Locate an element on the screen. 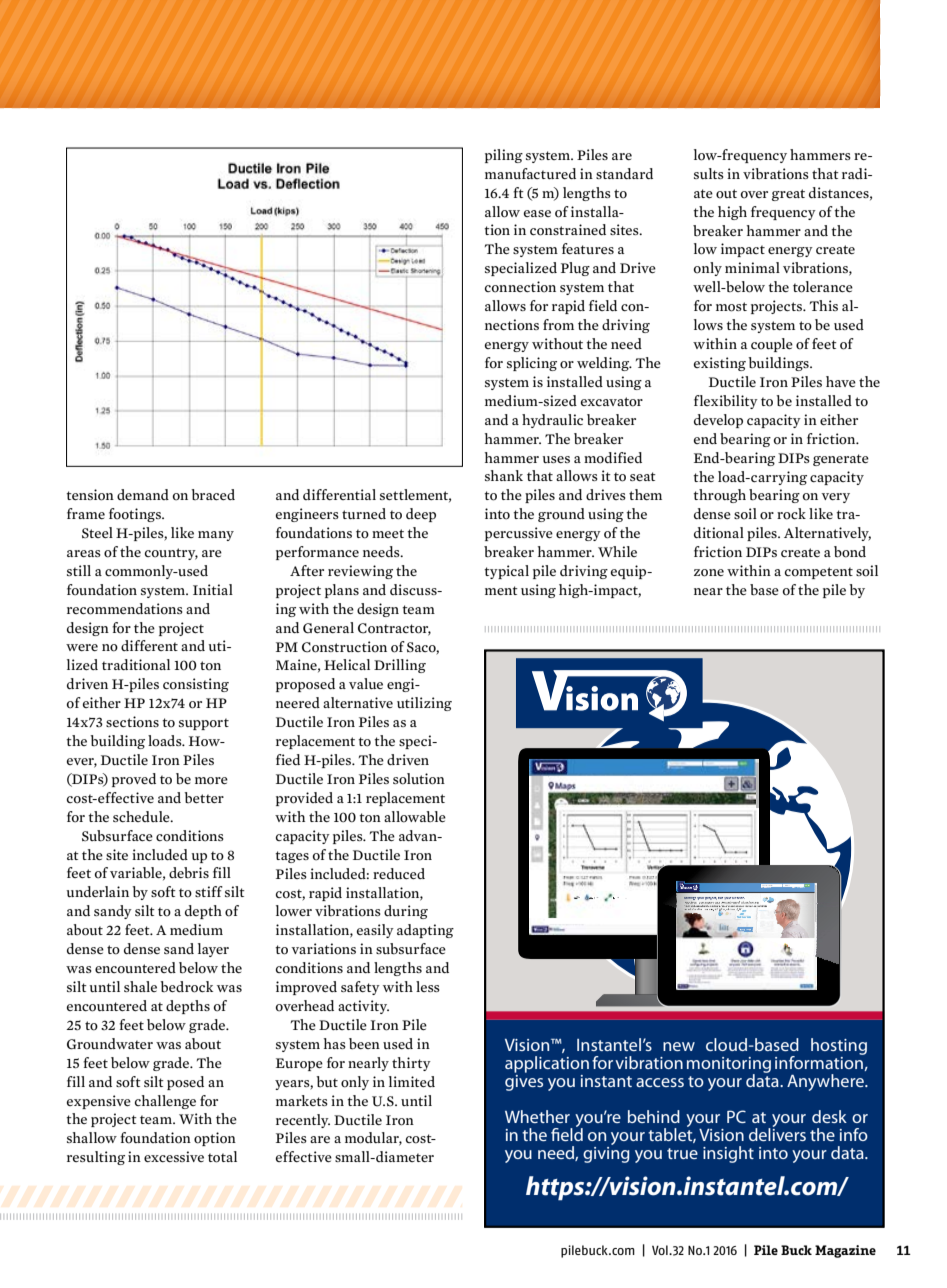 The image size is (947, 1288). challenge is located at coordinates (165, 1102).
